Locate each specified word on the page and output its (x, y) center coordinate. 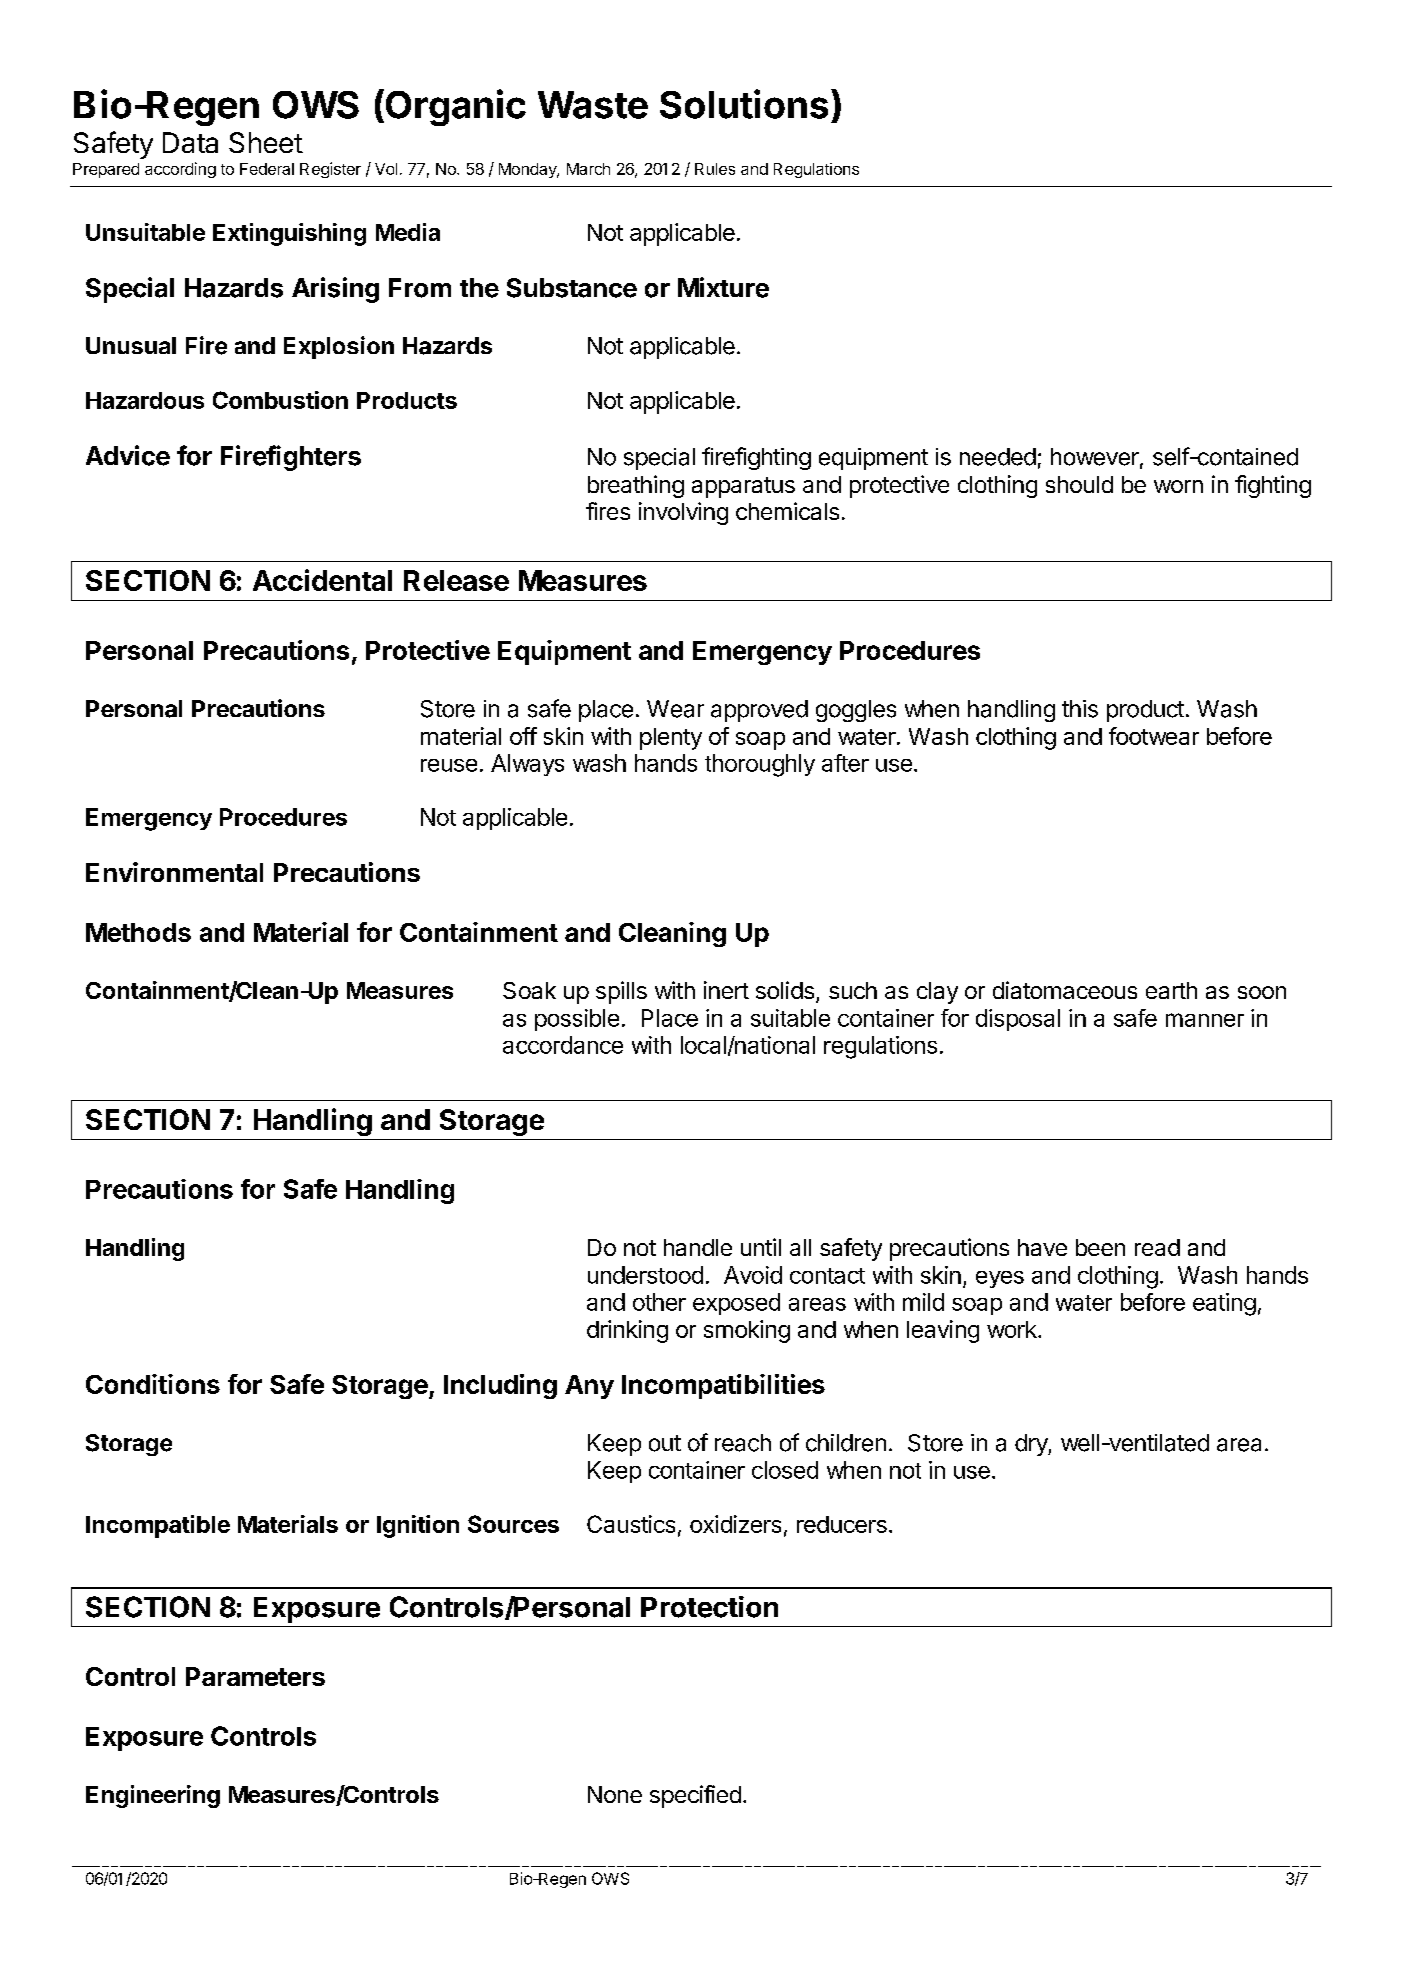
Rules (715, 169)
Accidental (322, 580)
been (1100, 1247)
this (1080, 709)
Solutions (744, 104)
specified (695, 1796)
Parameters (255, 1676)
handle (698, 1247)
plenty (671, 739)
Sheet (266, 142)
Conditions (153, 1384)
